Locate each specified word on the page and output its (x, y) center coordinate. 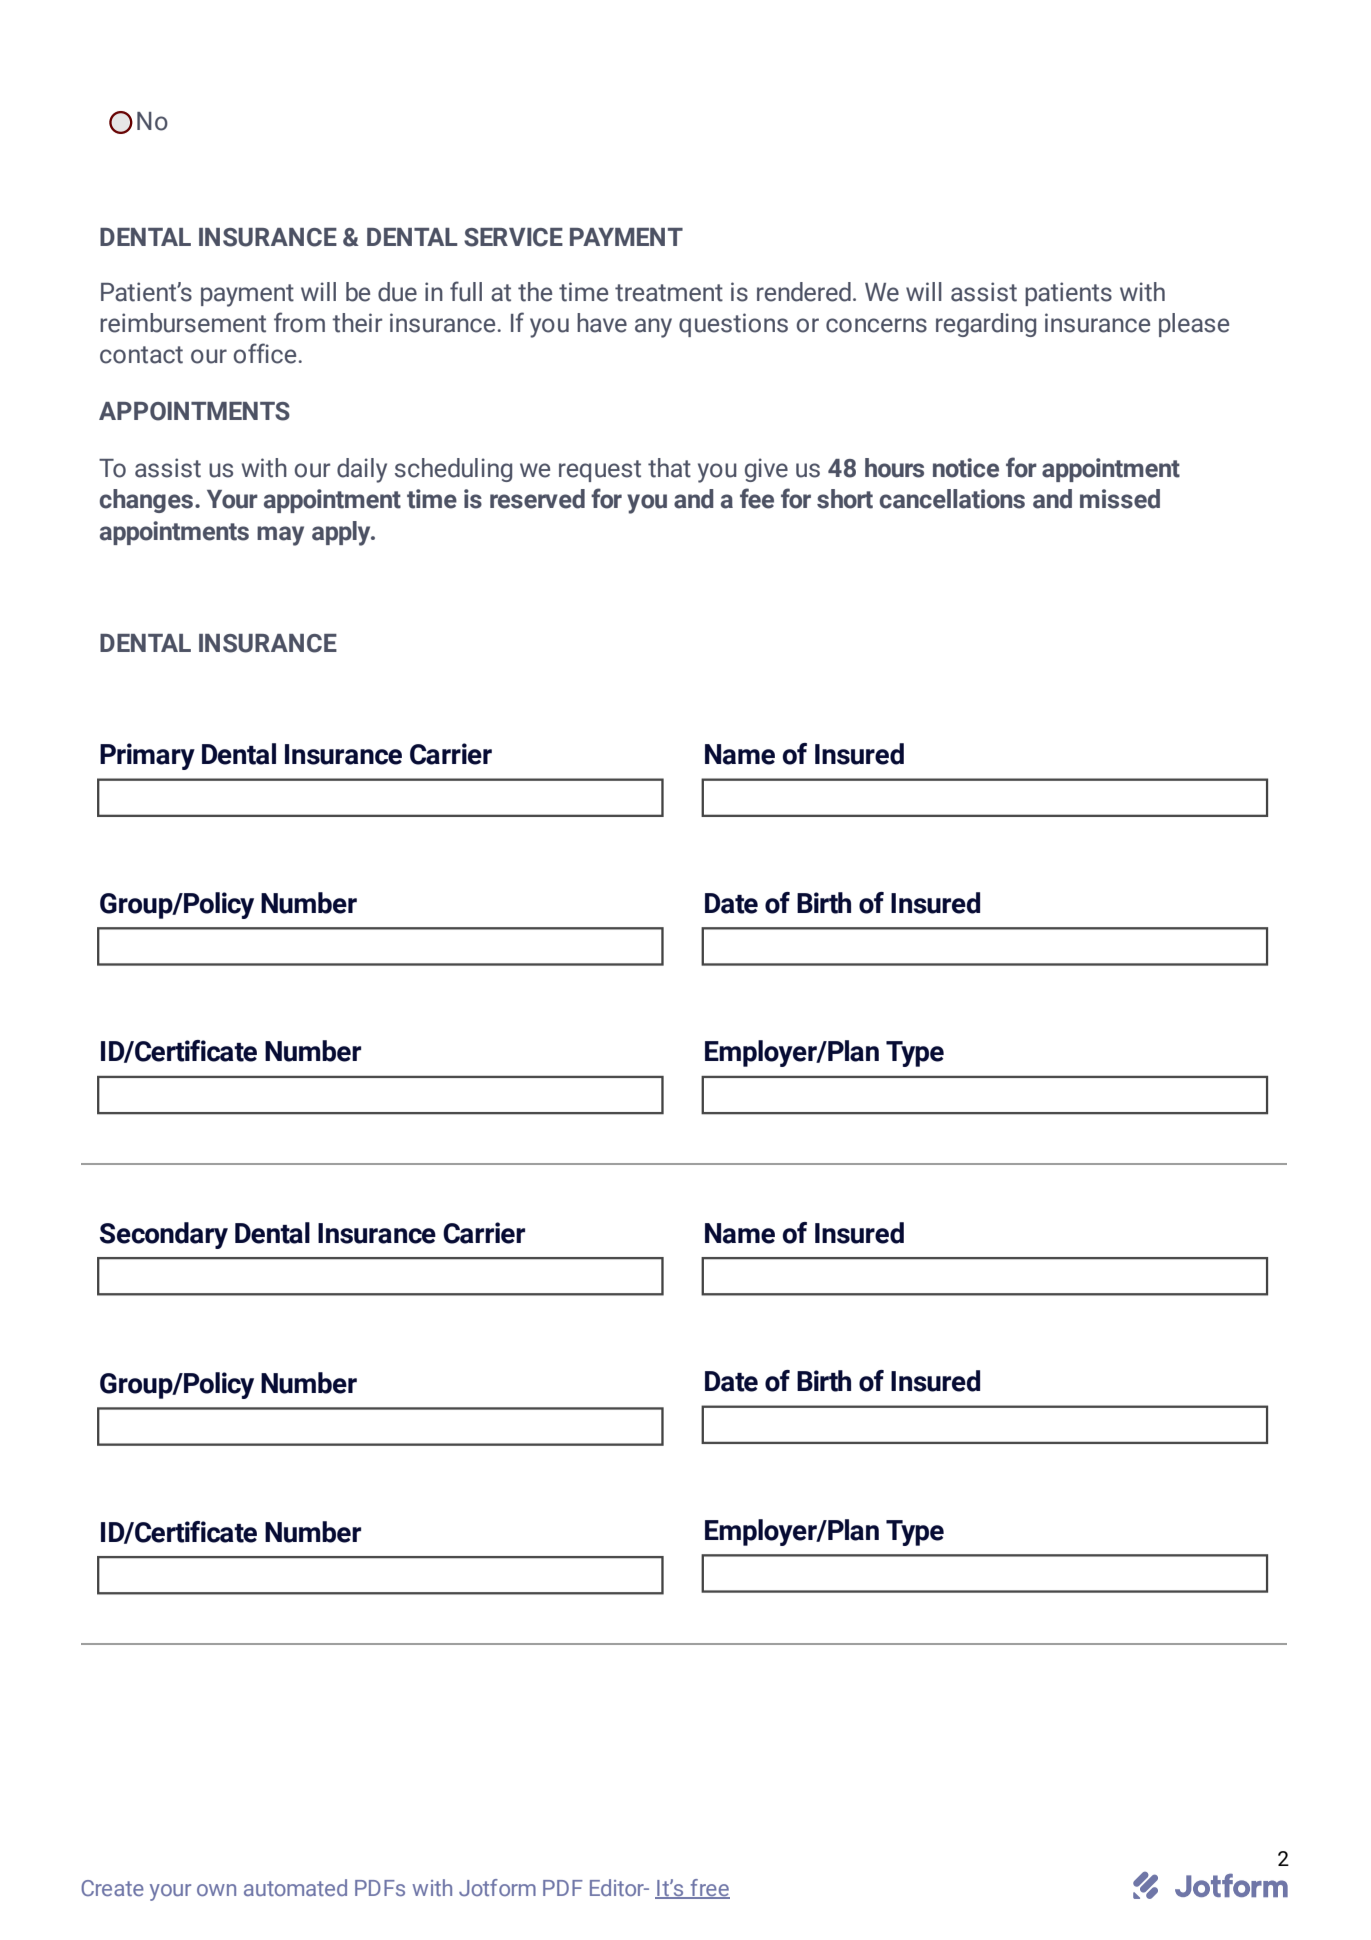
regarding (986, 325)
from (299, 322)
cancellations (952, 499)
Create (112, 1888)
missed (1120, 499)
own (216, 1890)
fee (757, 498)
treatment (669, 293)
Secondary (164, 1235)
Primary (147, 756)
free (709, 1888)
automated (295, 1887)
